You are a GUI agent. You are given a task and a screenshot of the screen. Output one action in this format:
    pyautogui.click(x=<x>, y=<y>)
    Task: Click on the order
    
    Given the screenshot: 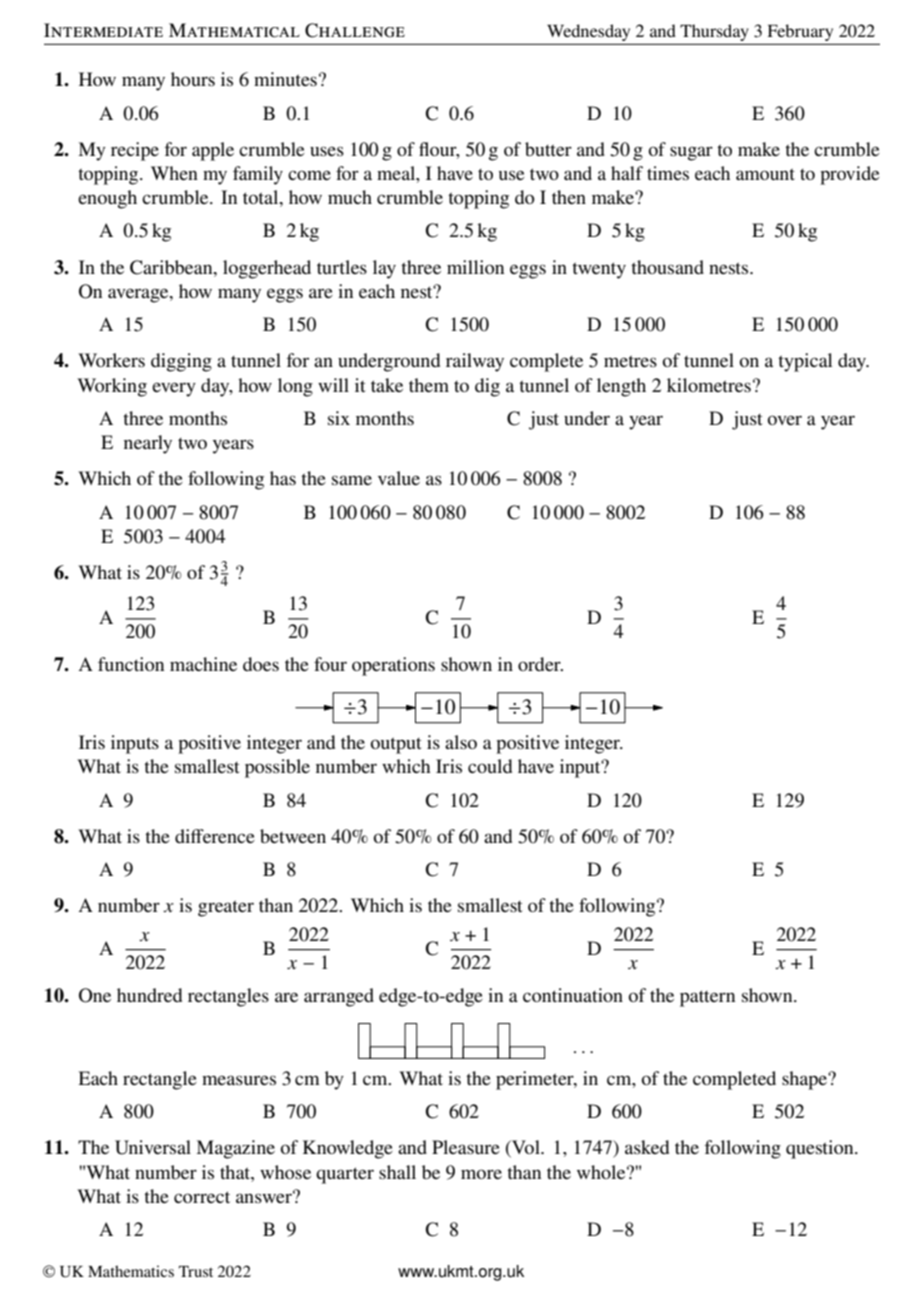 What is the action you would take?
    pyautogui.click(x=540, y=664)
